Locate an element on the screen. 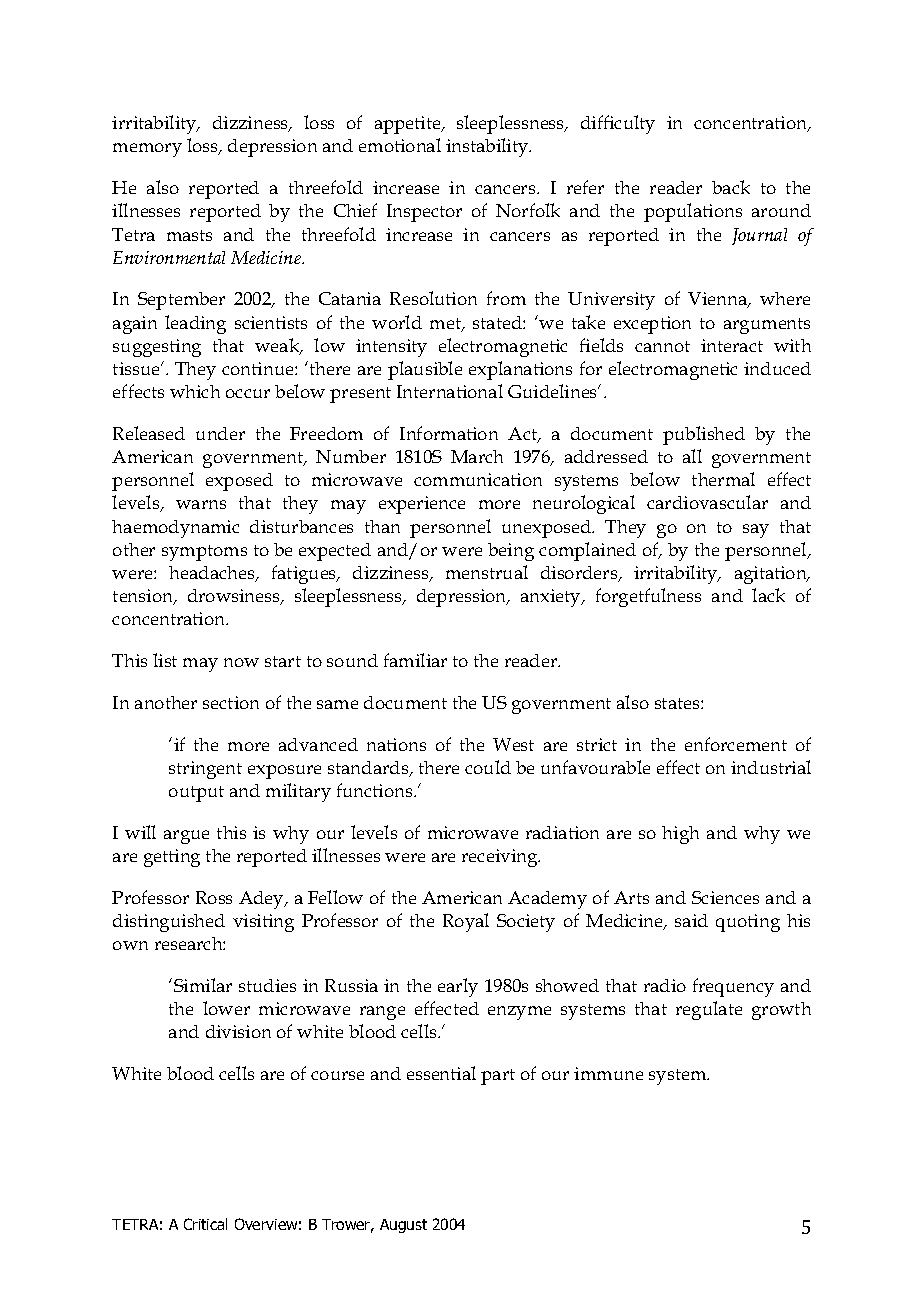 The image size is (924, 1308). under is located at coordinates (220, 433).
